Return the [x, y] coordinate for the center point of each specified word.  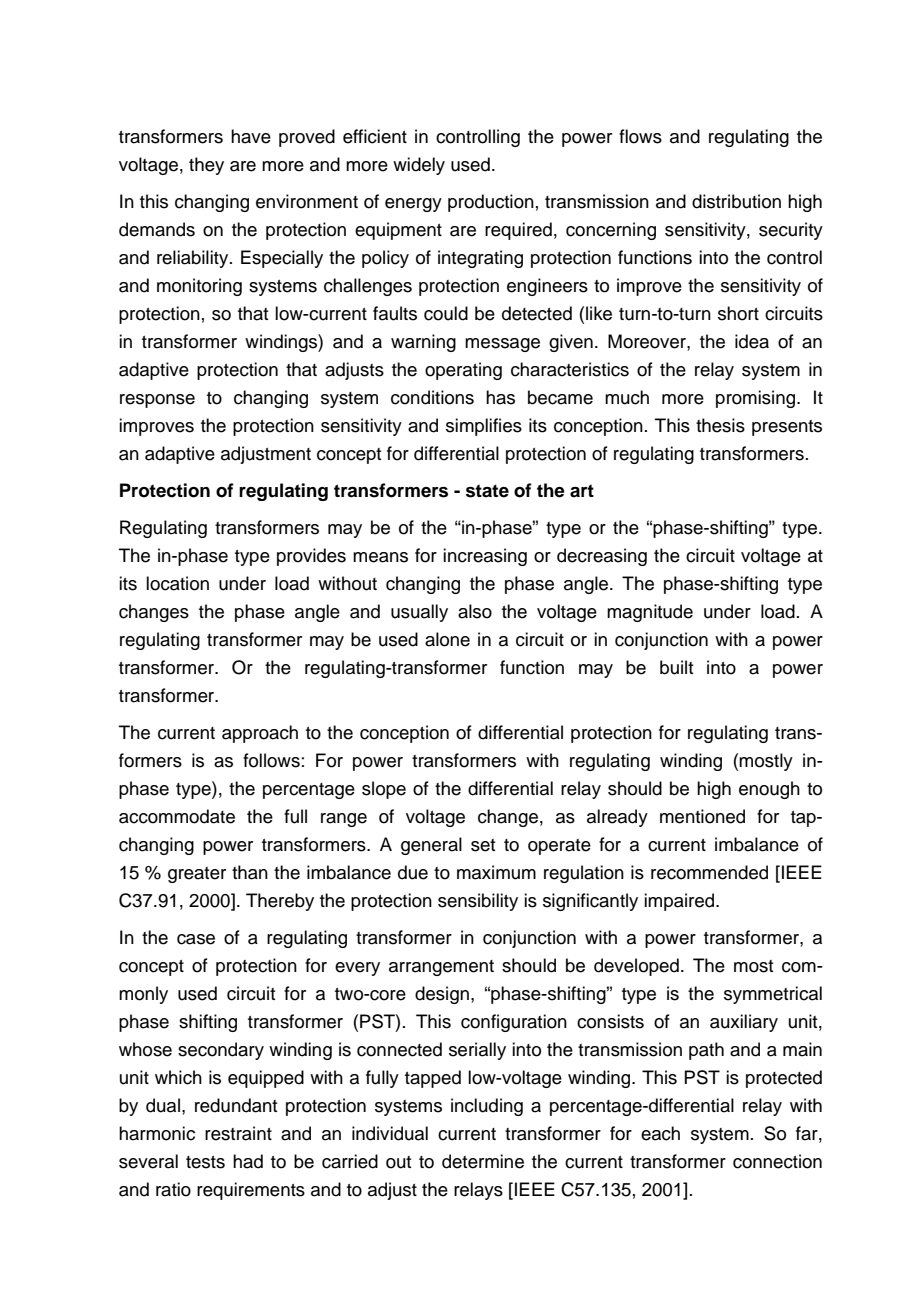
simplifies [484, 427]
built [676, 667]
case [196, 939]
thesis [720, 425]
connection [777, 1161]
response [157, 401]
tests [205, 1162]
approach [260, 734]
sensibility [478, 902]
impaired [680, 902]
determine [483, 1161]
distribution [736, 201]
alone [447, 639]
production [491, 203]
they [206, 166]
